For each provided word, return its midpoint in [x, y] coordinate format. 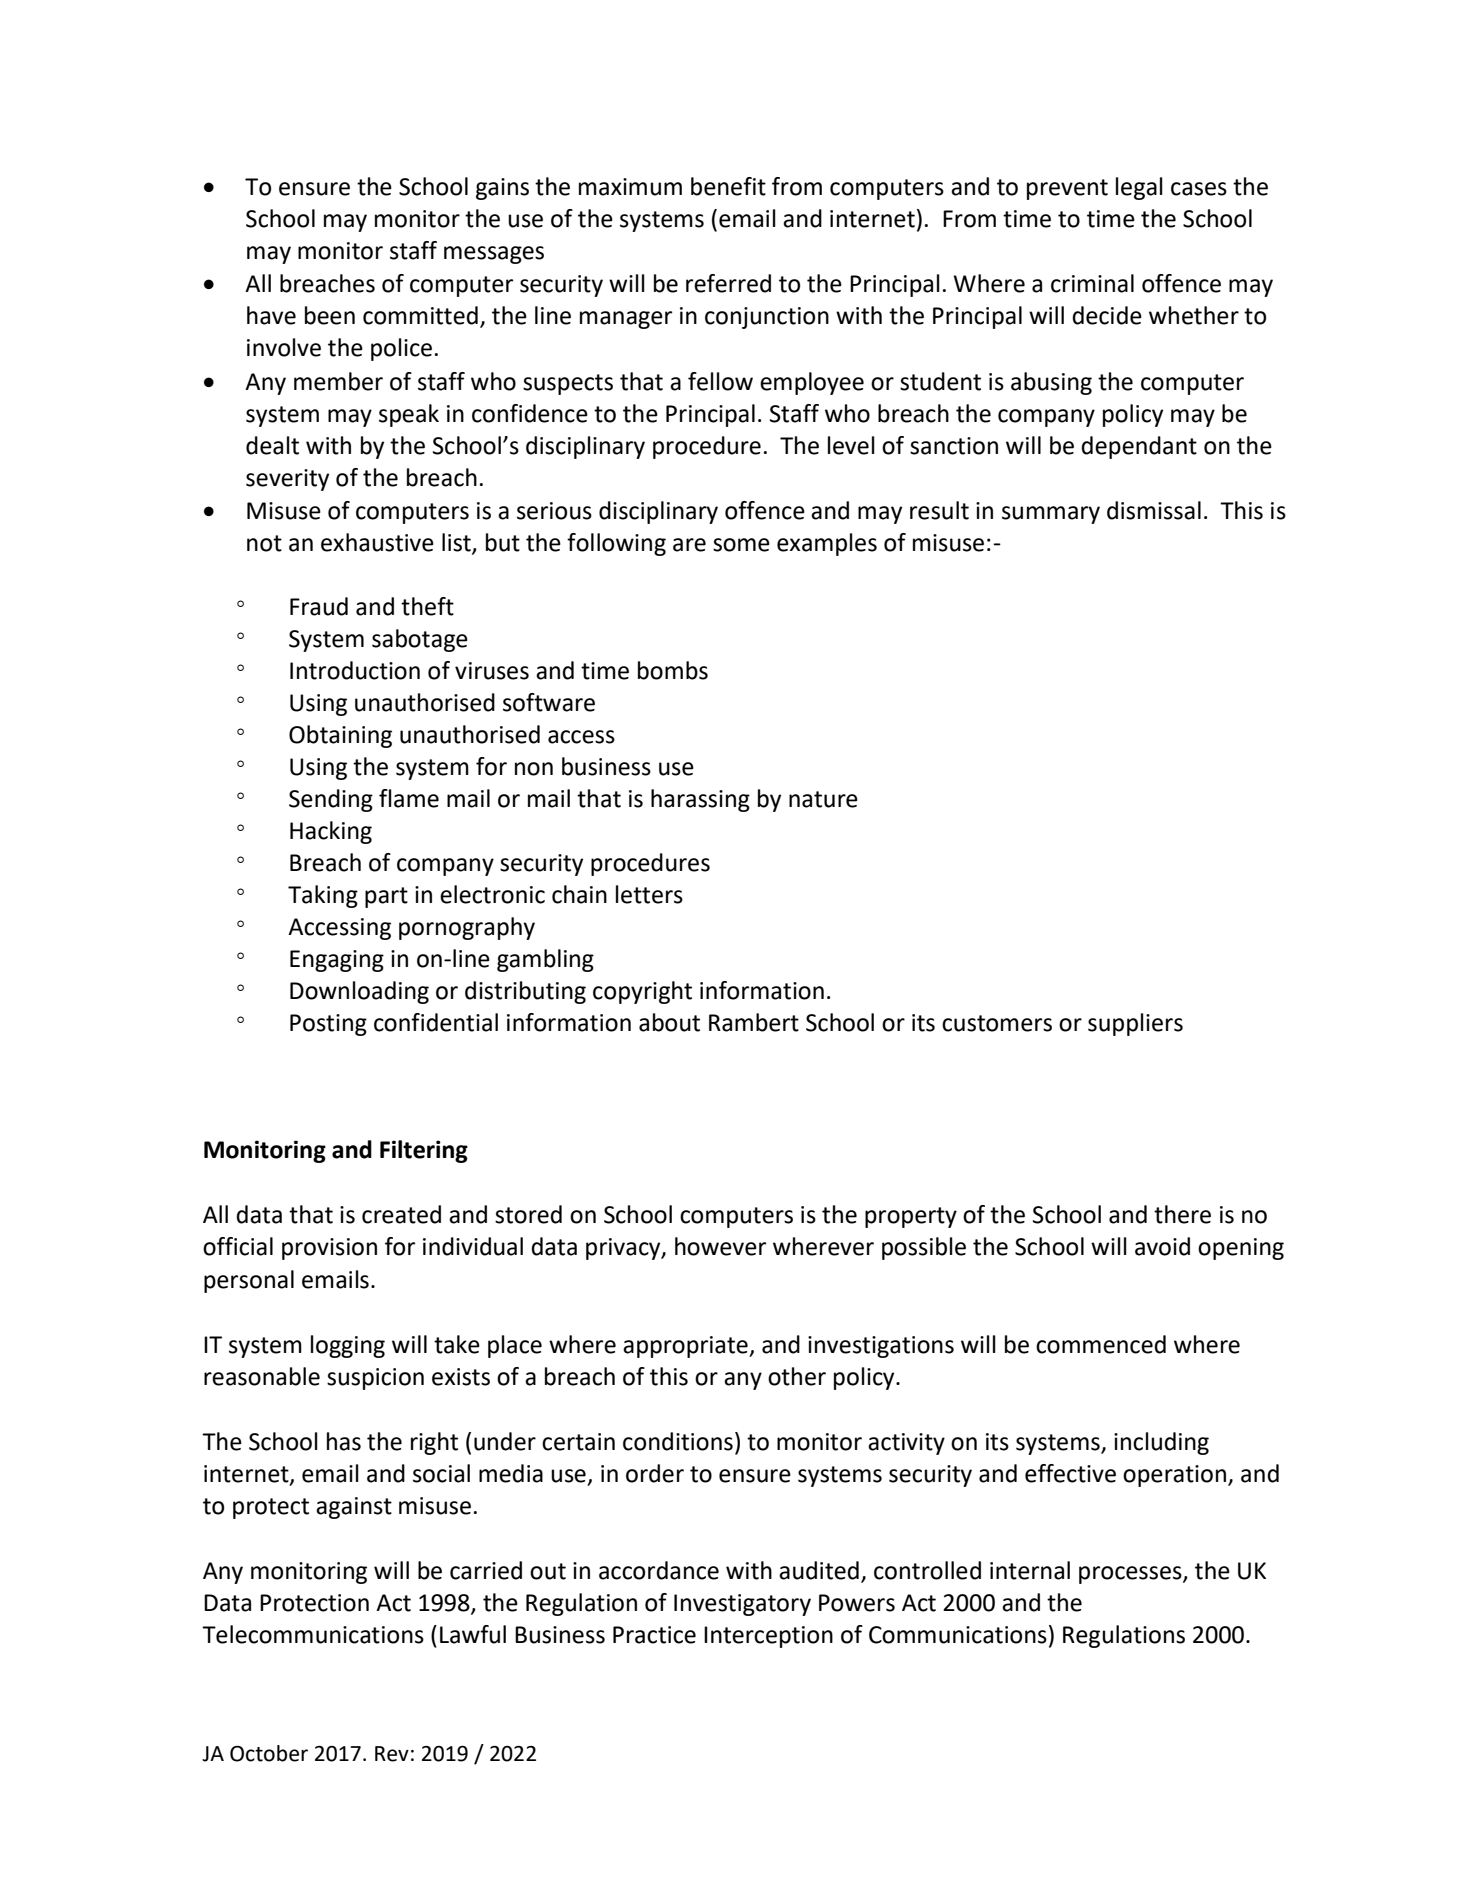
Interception [768, 1637]
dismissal [1154, 510]
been [330, 315]
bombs [673, 670]
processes [1131, 1575]
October [269, 1753]
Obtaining [340, 736]
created [401, 1214]
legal [1139, 188]
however [720, 1246]
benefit [728, 186]
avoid [1162, 1246]
